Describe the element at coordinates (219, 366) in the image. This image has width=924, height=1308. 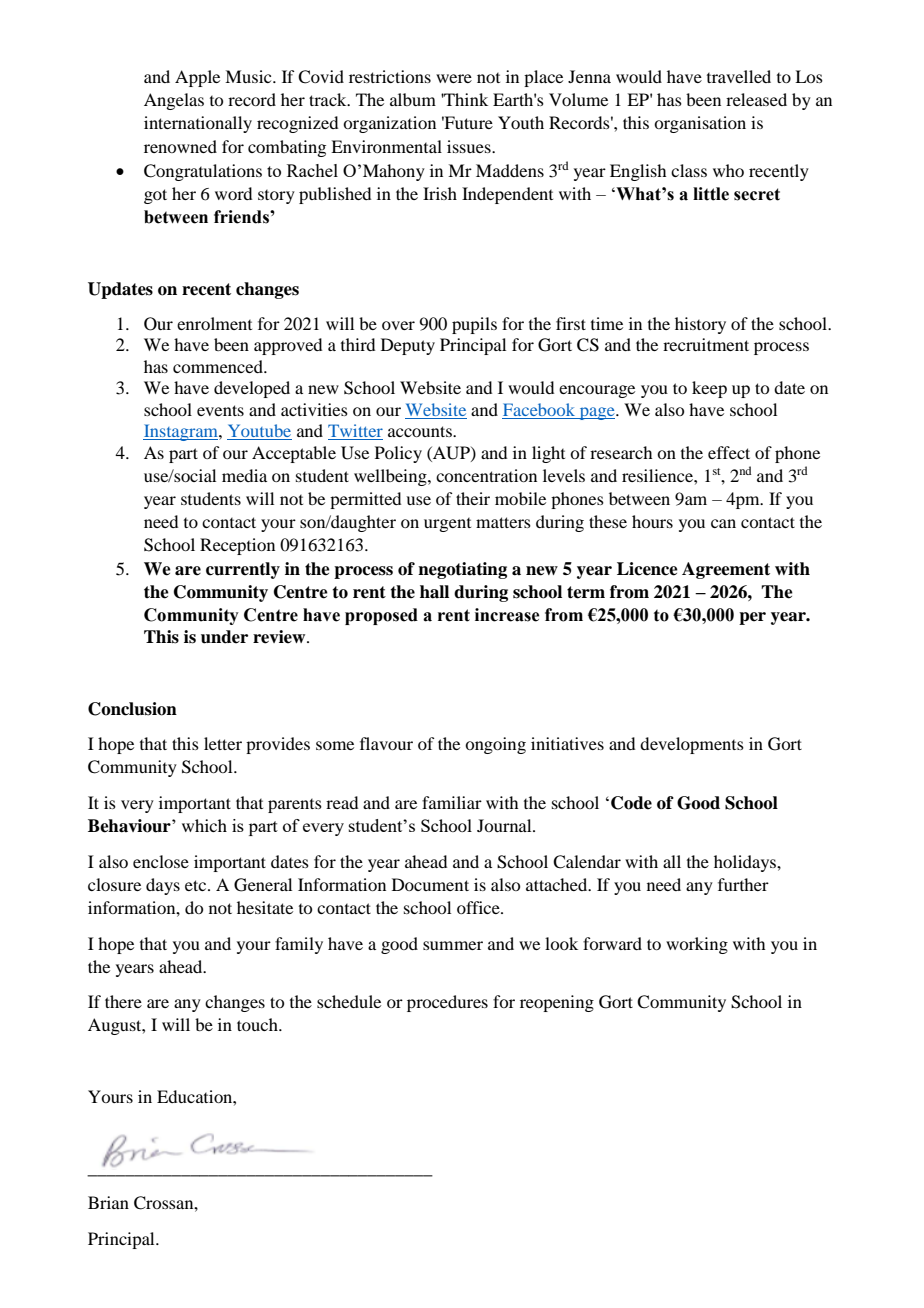
I see `commenced` at that location.
